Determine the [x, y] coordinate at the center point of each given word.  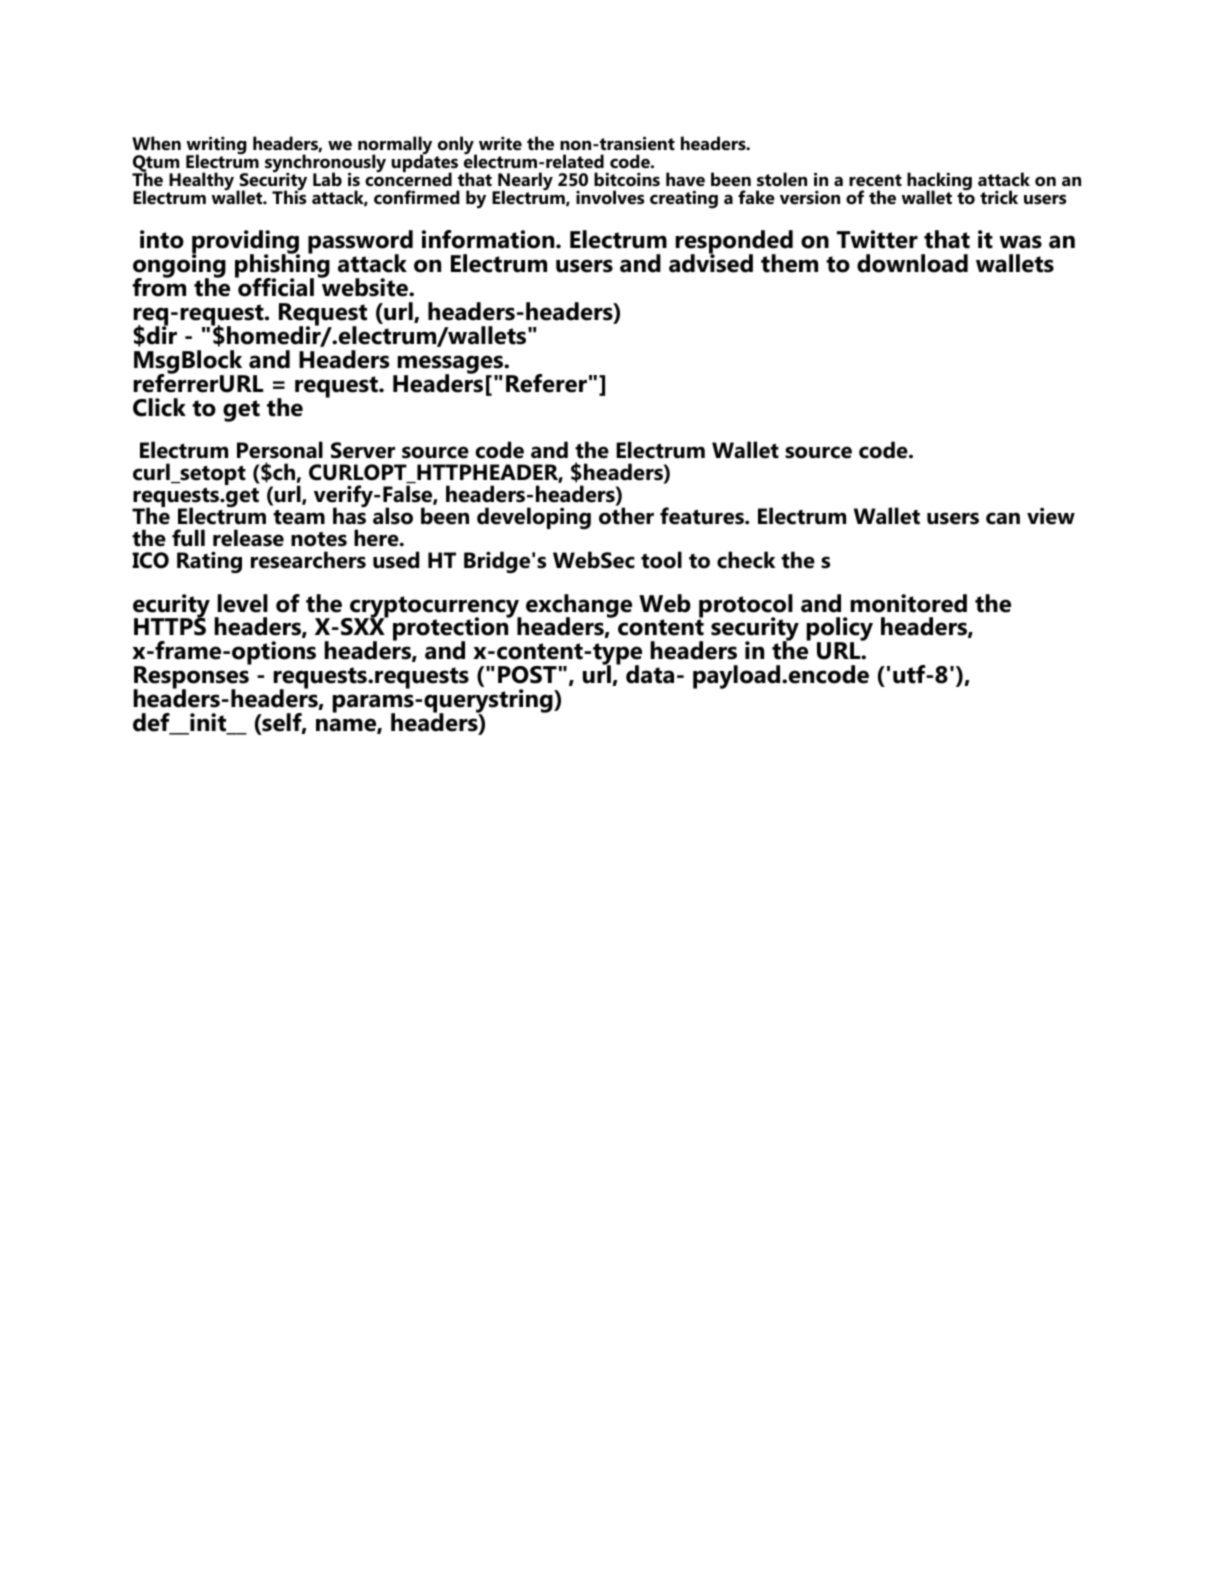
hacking [939, 182]
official [275, 286]
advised [711, 262]
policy [840, 630]
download [912, 263]
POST [527, 675]
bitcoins [627, 179]
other [626, 515]
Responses [192, 678]
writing [216, 146]
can [1003, 518]
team [299, 517]
